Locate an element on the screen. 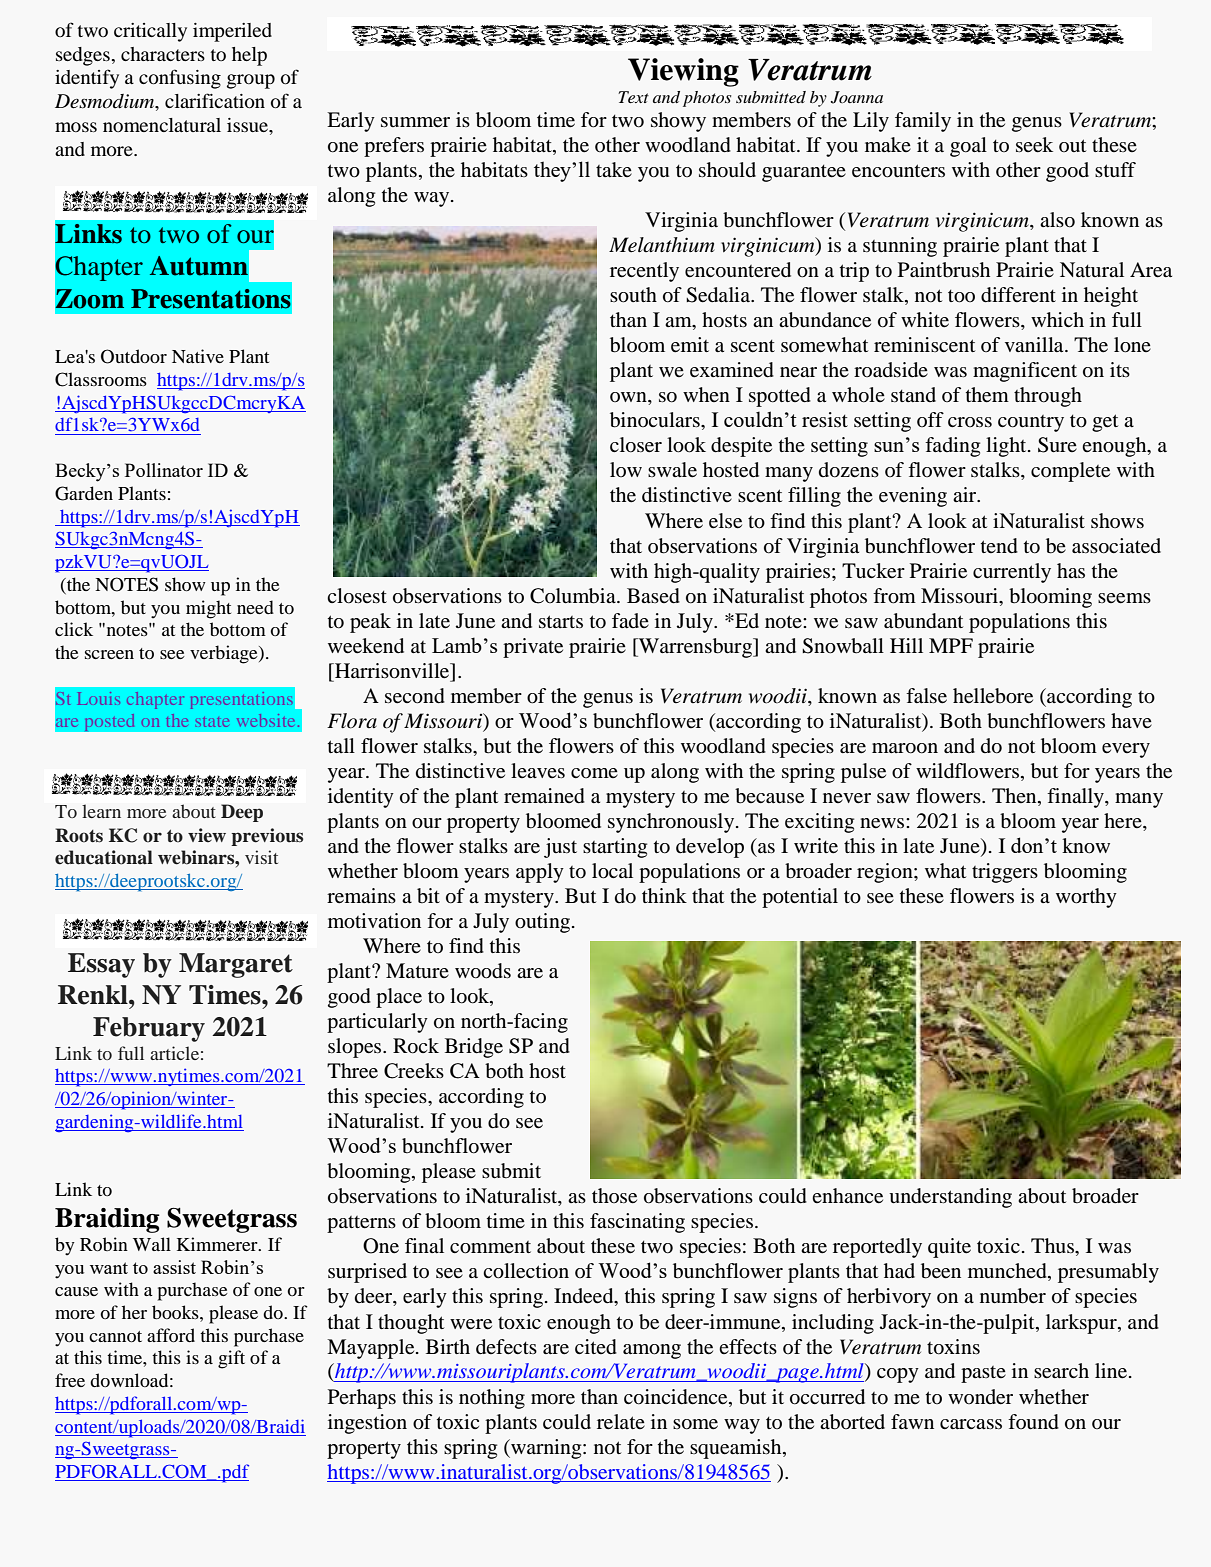 This screenshot has height=1567, width=1211. seek is located at coordinates (1034, 145).
